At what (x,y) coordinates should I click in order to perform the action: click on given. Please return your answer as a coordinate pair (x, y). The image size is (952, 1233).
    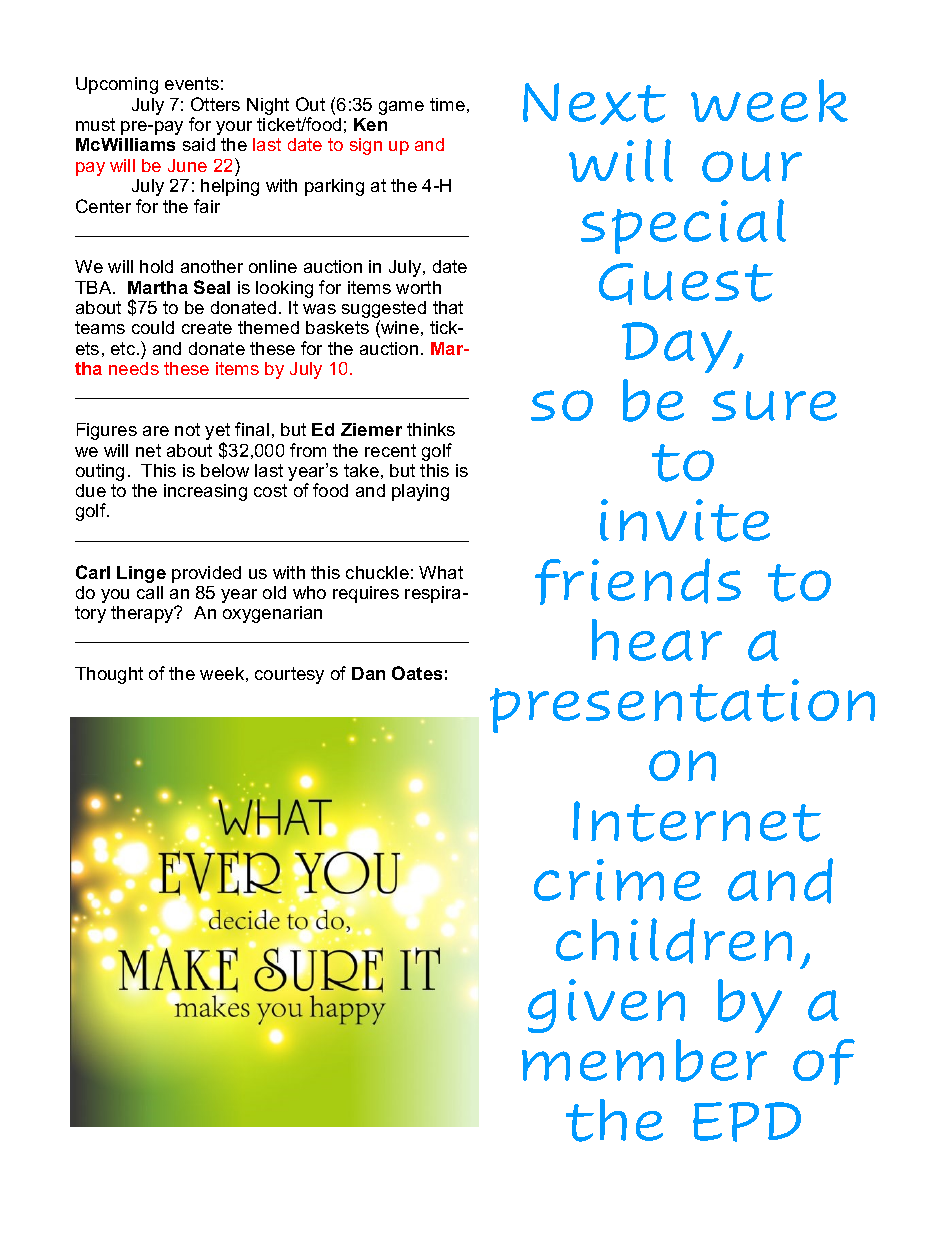
    Looking at the image, I should click on (606, 1006).
